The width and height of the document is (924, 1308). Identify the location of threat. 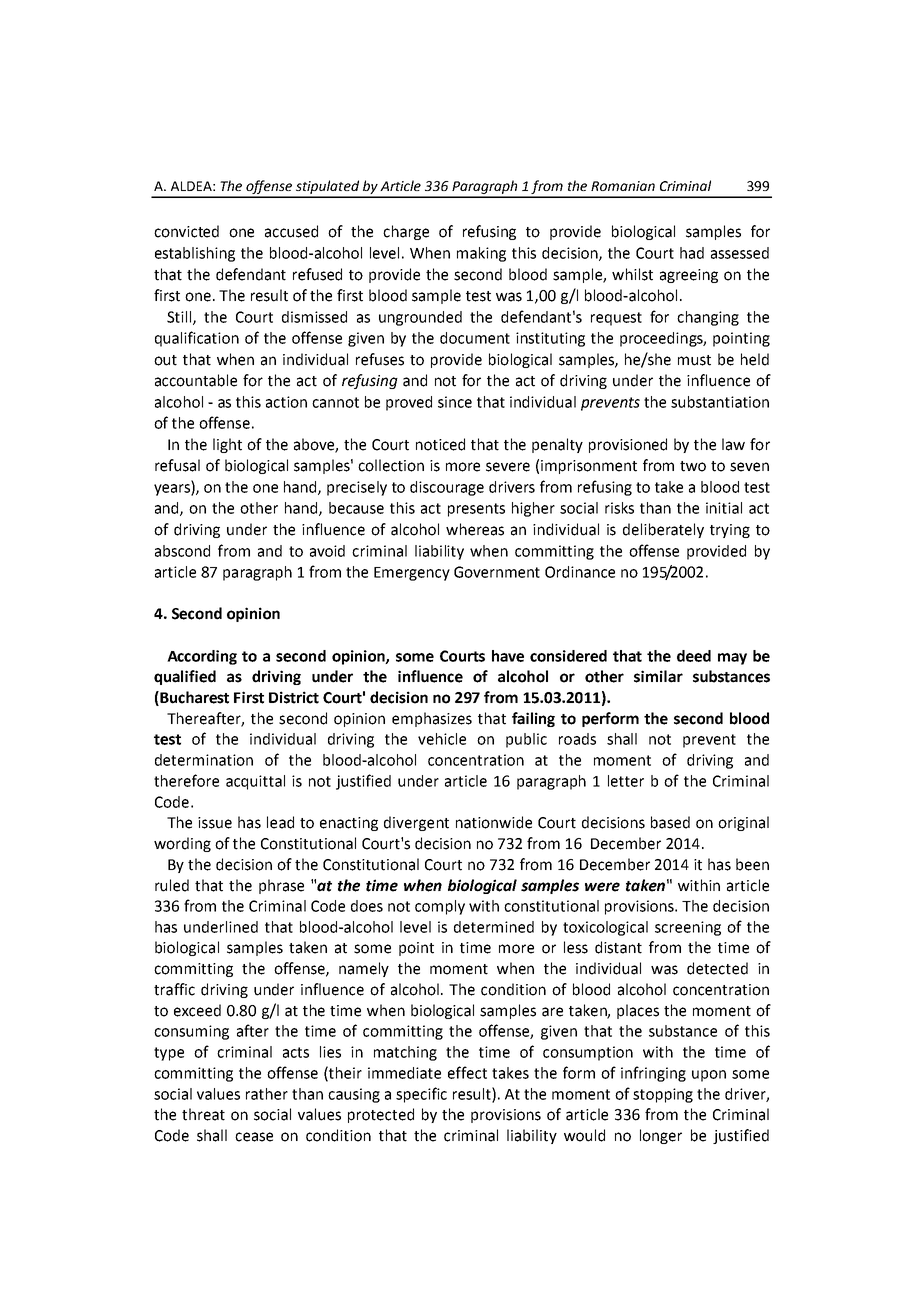
(203, 1114).
